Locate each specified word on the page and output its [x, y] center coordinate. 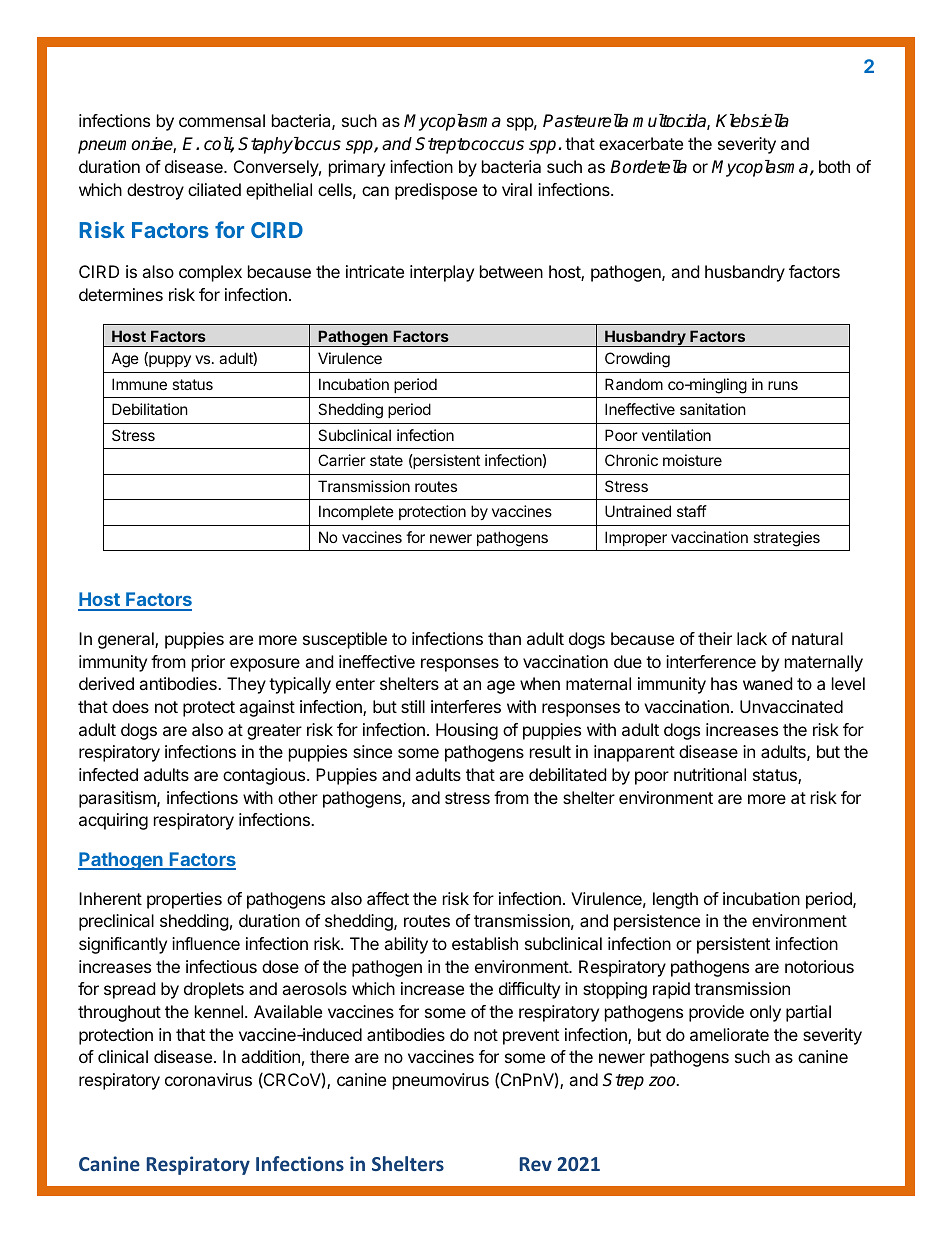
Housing [467, 731]
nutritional [710, 774]
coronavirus [208, 1079]
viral [517, 189]
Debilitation [150, 409]
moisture [692, 460]
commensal [222, 120]
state [386, 460]
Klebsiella [752, 121]
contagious [265, 776]
